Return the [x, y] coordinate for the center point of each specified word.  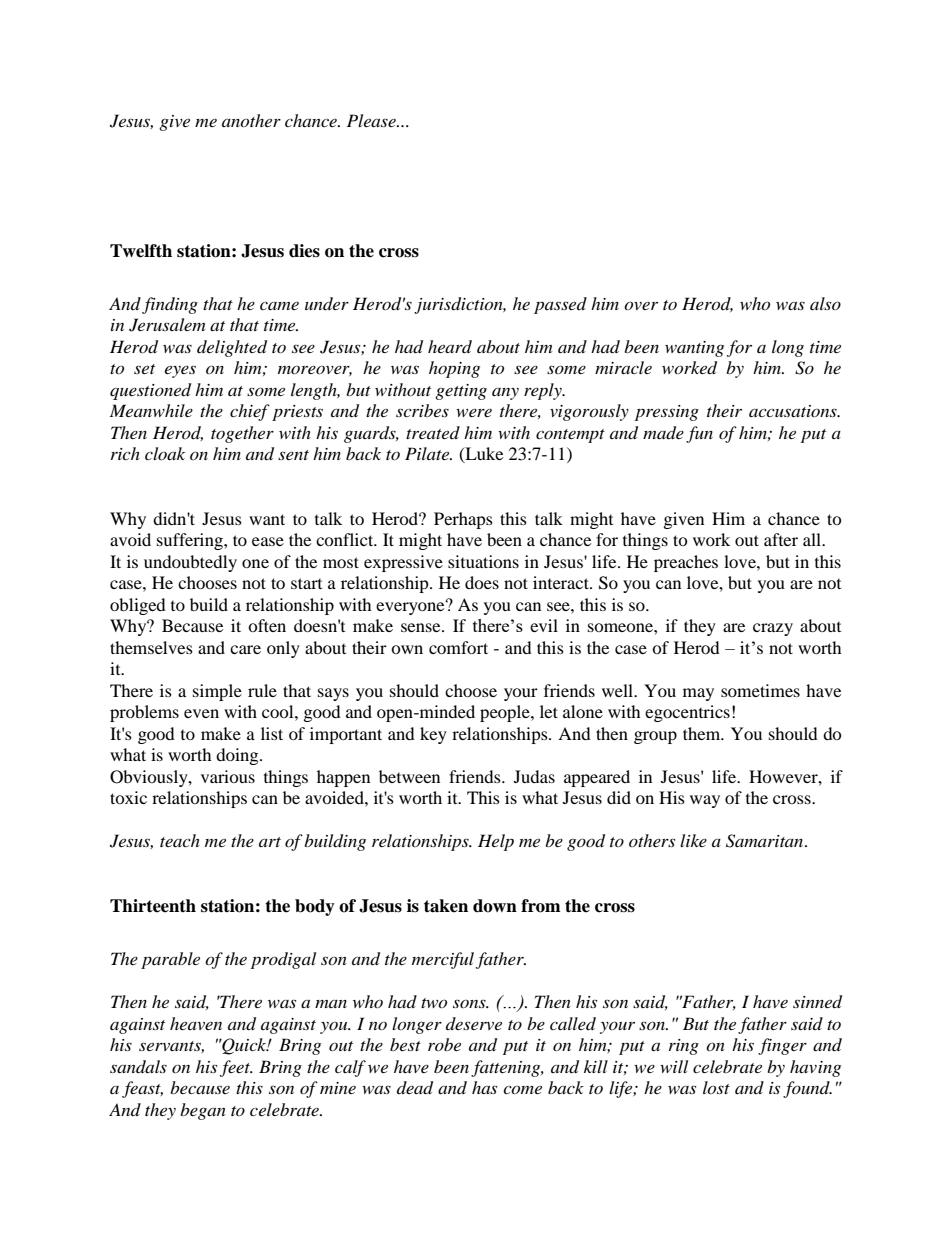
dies [304, 251]
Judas [534, 776]
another [251, 120]
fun [699, 434]
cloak [165, 453]
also [825, 303]
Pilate [428, 453]
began [203, 1111]
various [228, 776]
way [705, 801]
